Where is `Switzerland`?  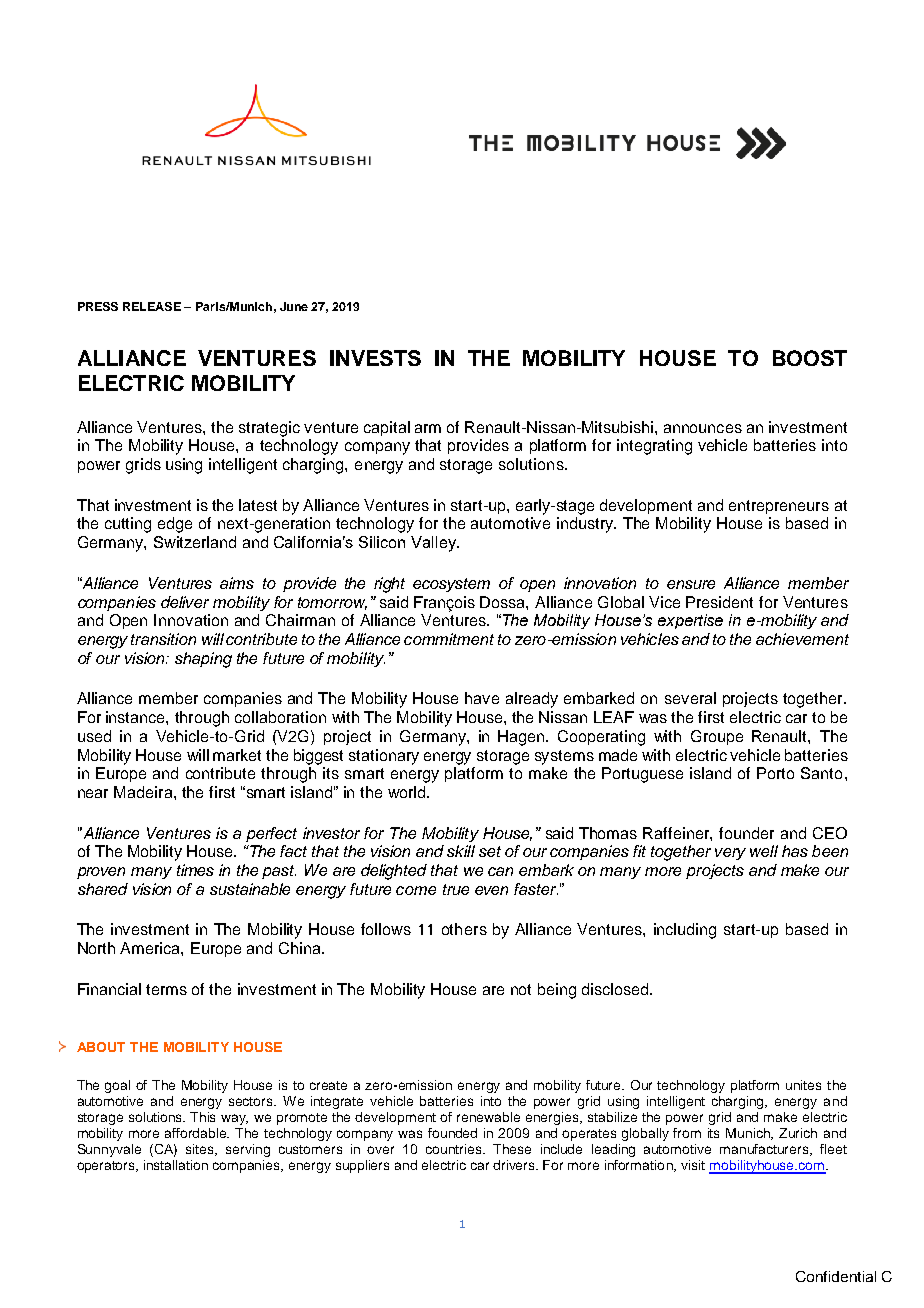 Switzerland is located at coordinates (195, 542).
